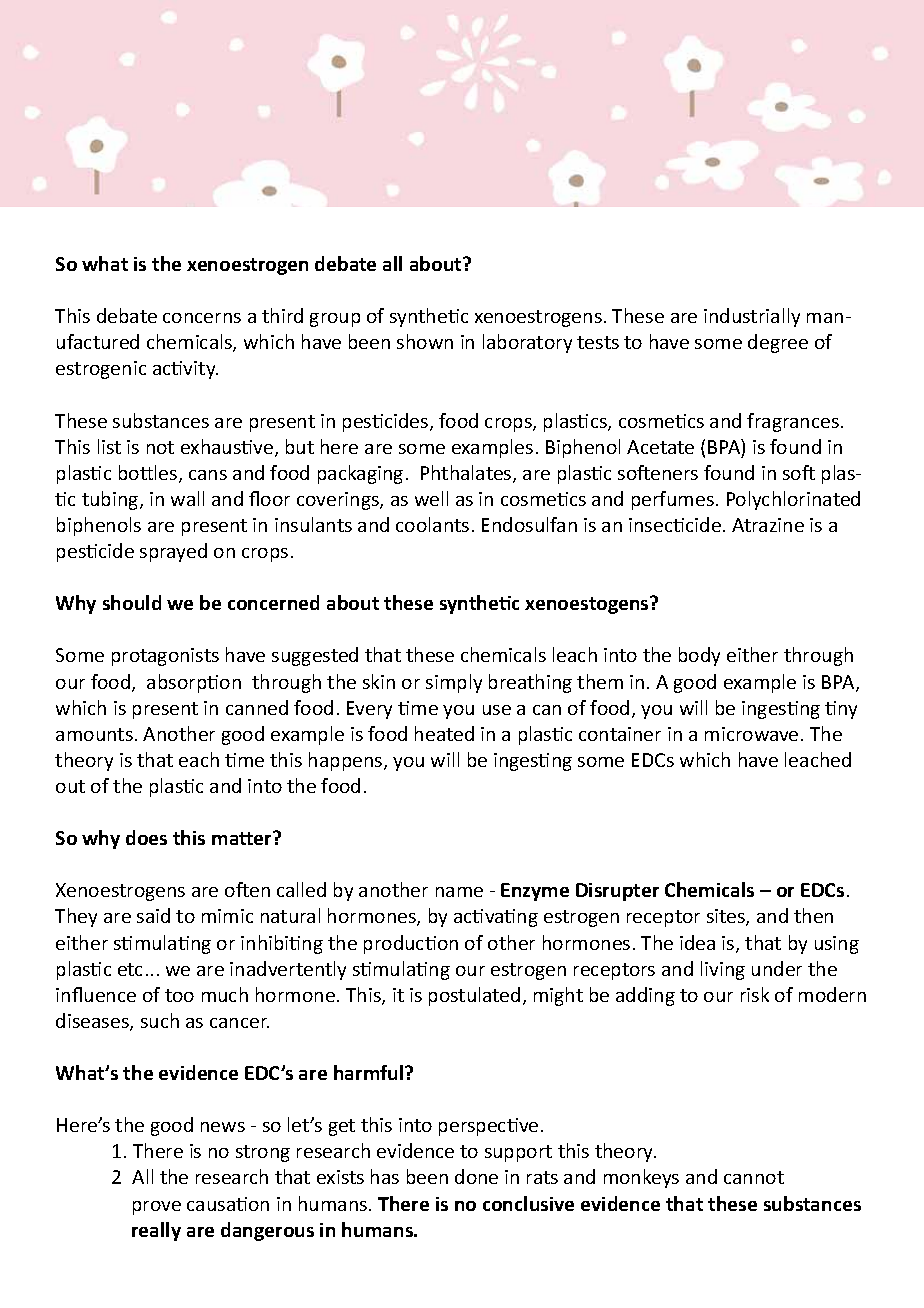 Image resolution: width=924 pixels, height=1308 pixels. Describe the element at coordinates (425, 341) in the page. I see `shown` at that location.
